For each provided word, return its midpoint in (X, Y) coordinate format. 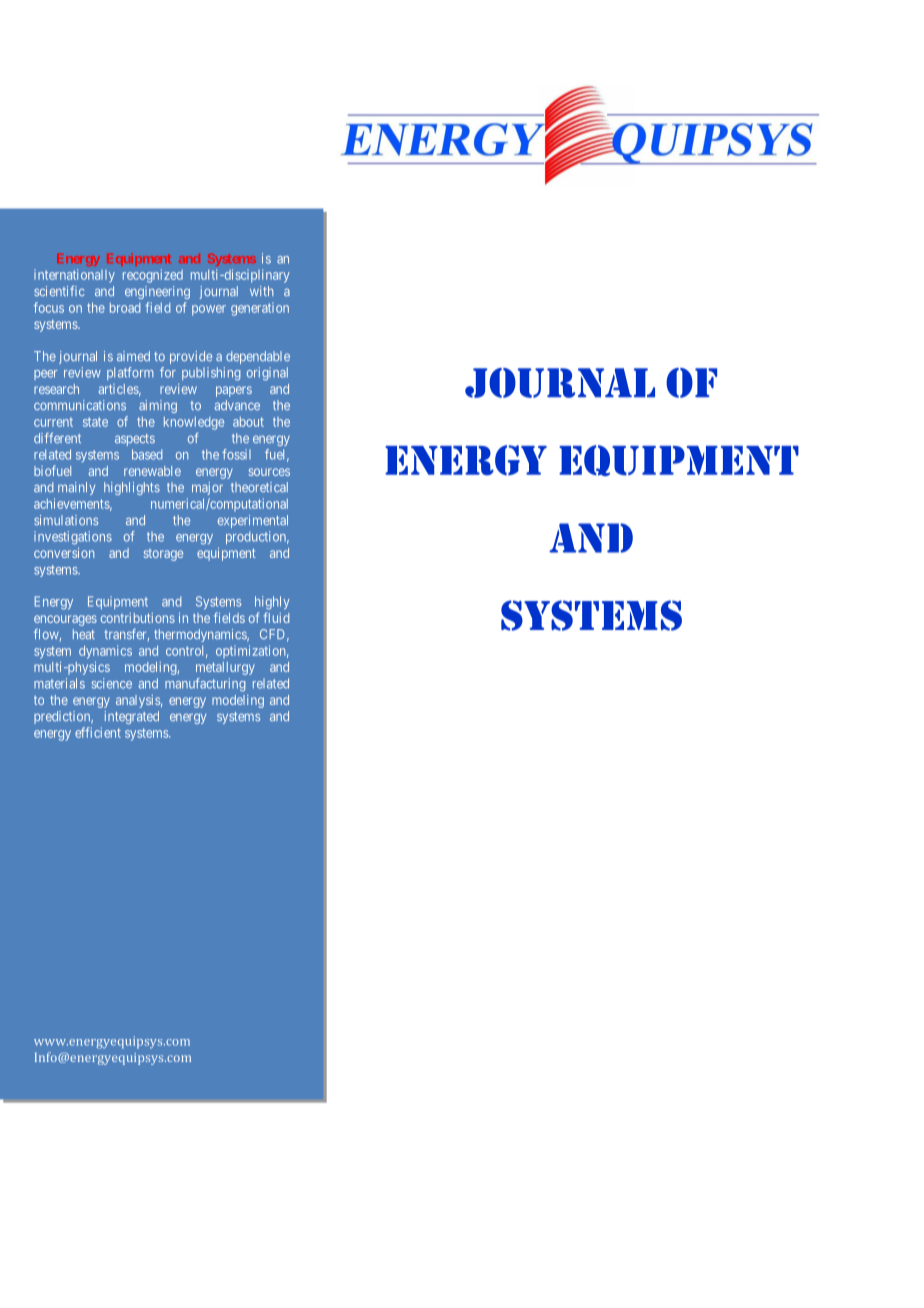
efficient (98, 732)
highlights (132, 488)
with (261, 291)
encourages (65, 620)
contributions (138, 618)
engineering (157, 292)
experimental (253, 521)
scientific (59, 291)
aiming (158, 406)
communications (80, 405)
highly (272, 603)
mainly (76, 488)
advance (237, 405)
